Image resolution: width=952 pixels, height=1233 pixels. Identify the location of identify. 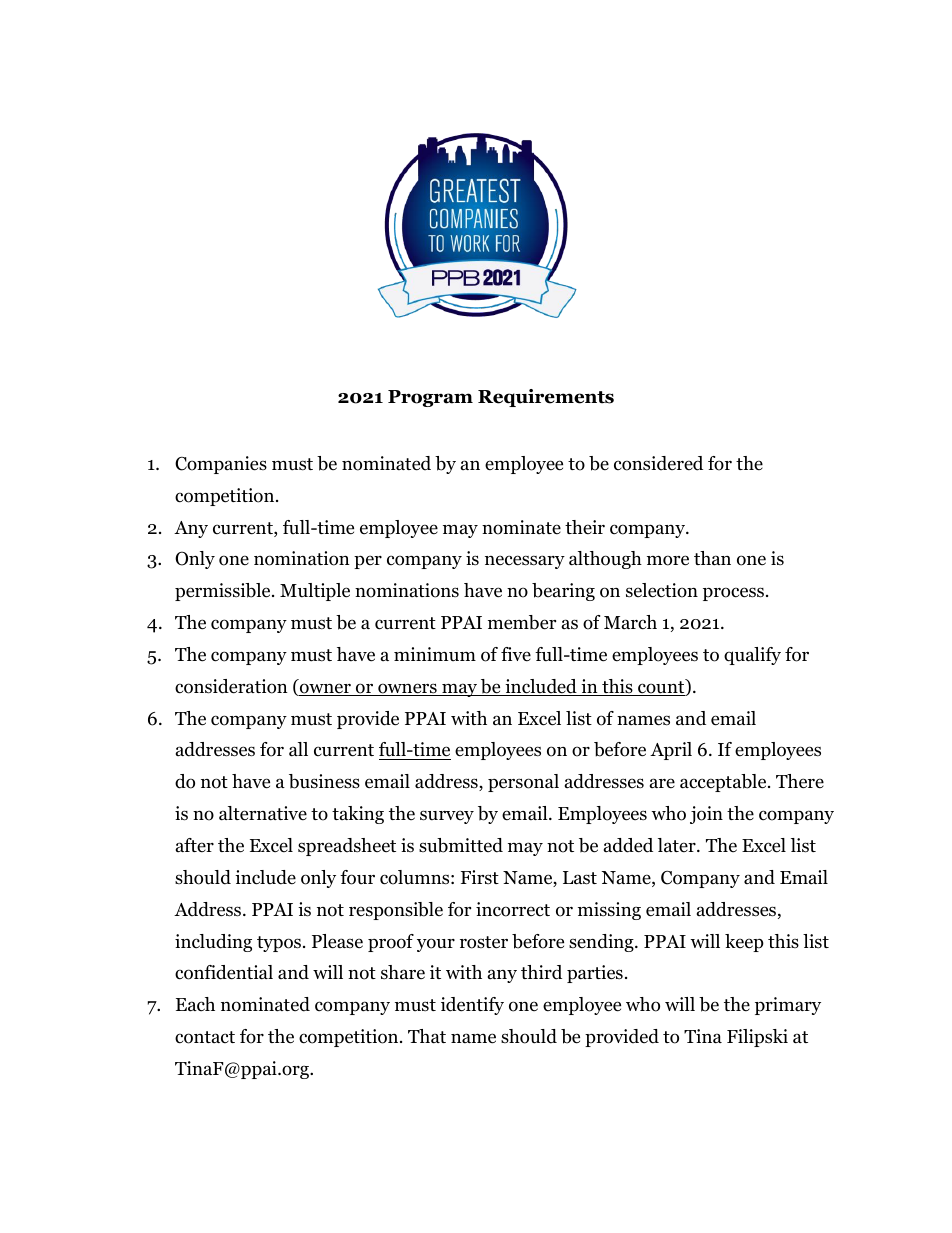
(472, 1006).
